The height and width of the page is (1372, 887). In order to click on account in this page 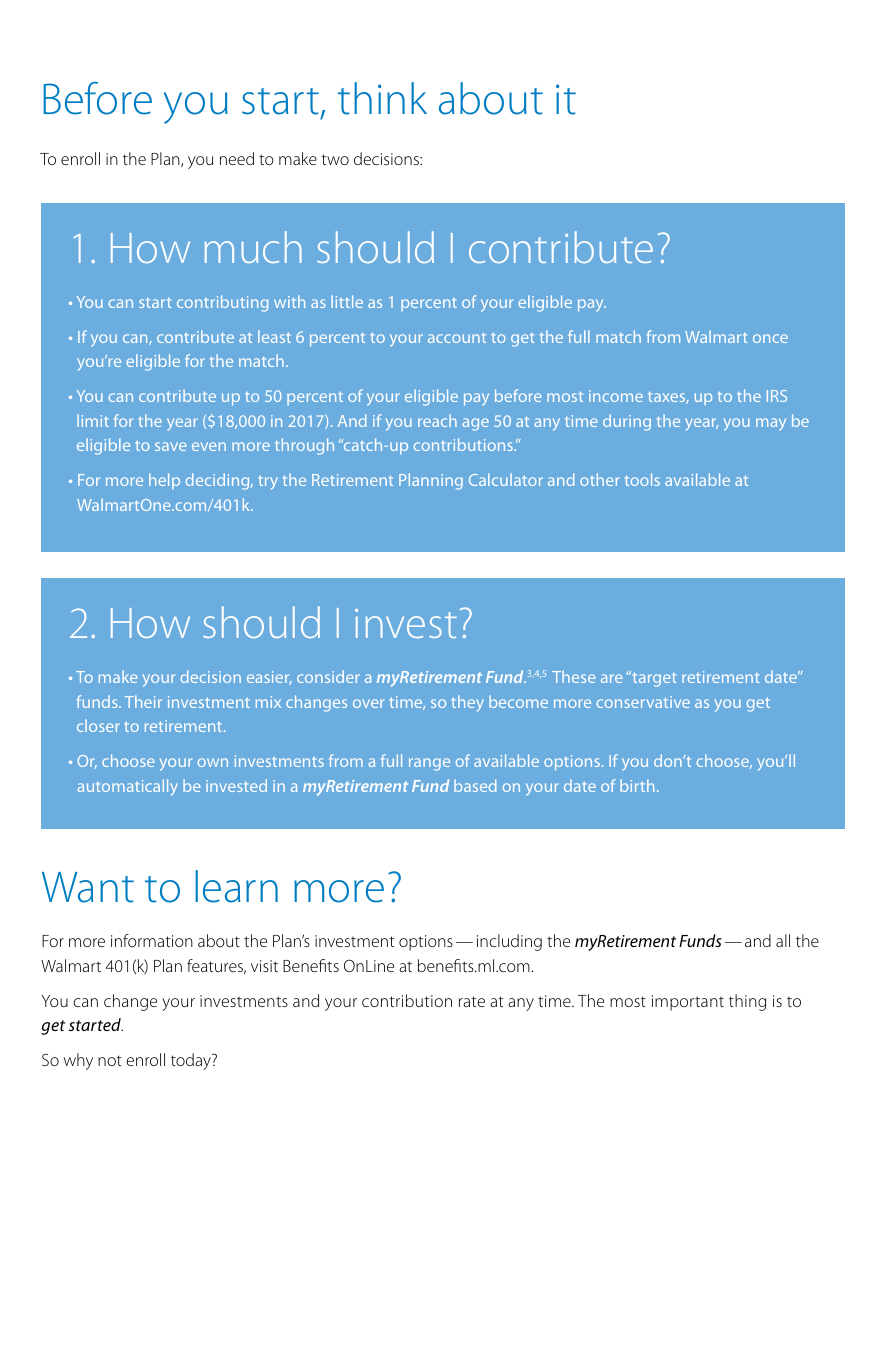, I will do `click(457, 338)`.
